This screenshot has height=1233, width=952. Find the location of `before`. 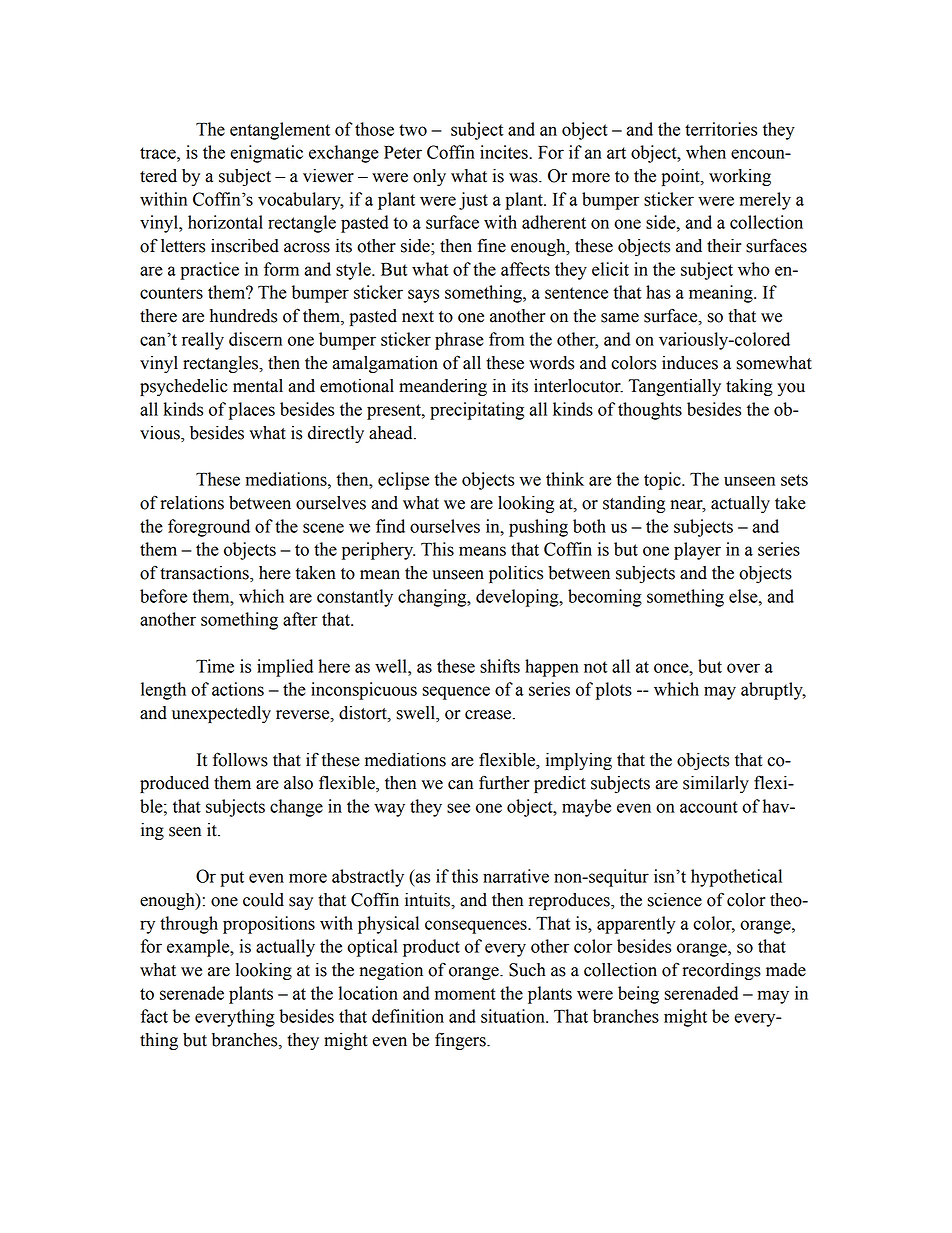

before is located at coordinates (163, 596).
